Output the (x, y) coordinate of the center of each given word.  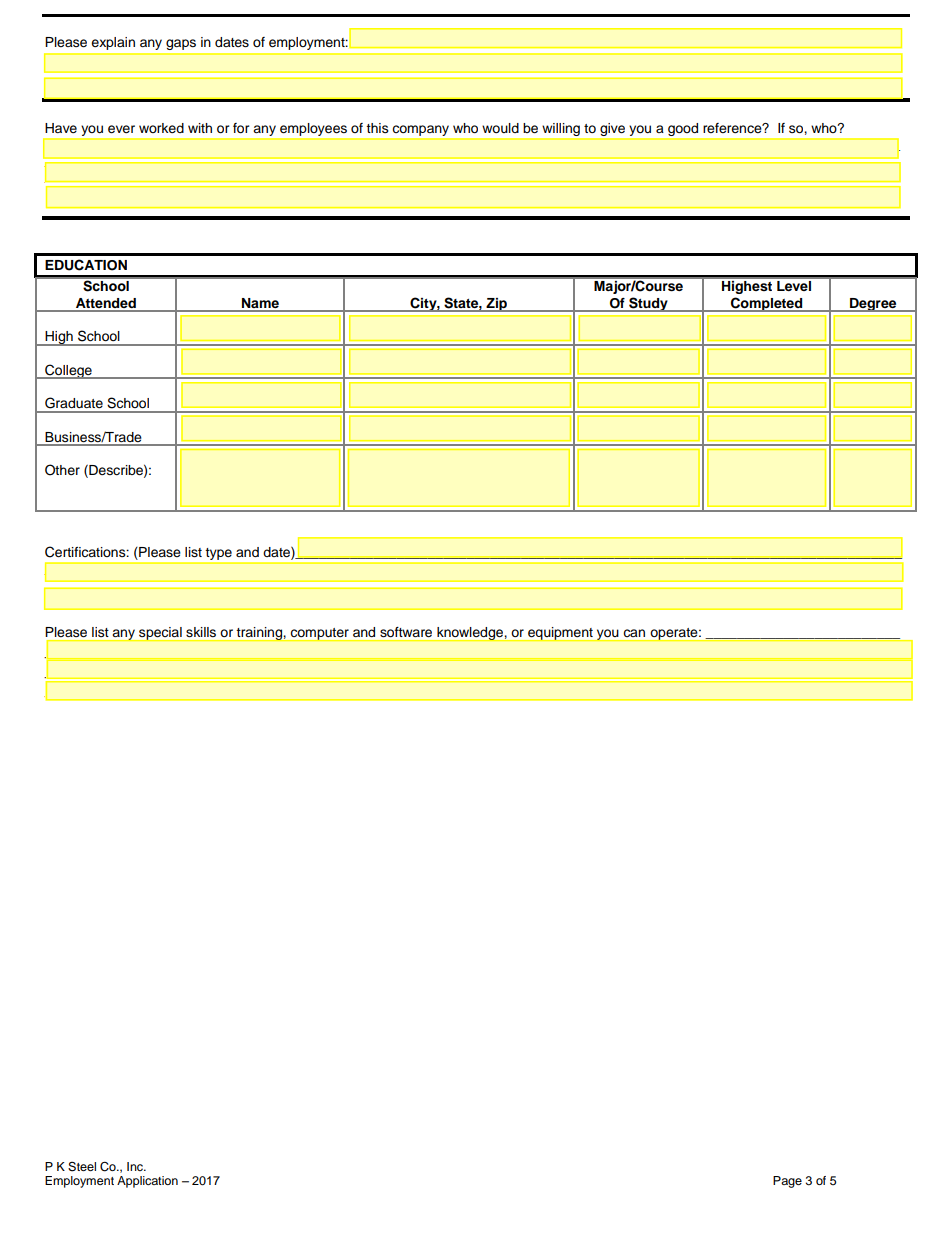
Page (787, 1182)
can (634, 633)
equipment (560, 634)
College (68, 371)
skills (201, 632)
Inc (136, 1166)
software (406, 632)
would (500, 128)
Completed (767, 304)
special (160, 634)
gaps (181, 44)
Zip (497, 305)
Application (147, 1182)
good (683, 129)
